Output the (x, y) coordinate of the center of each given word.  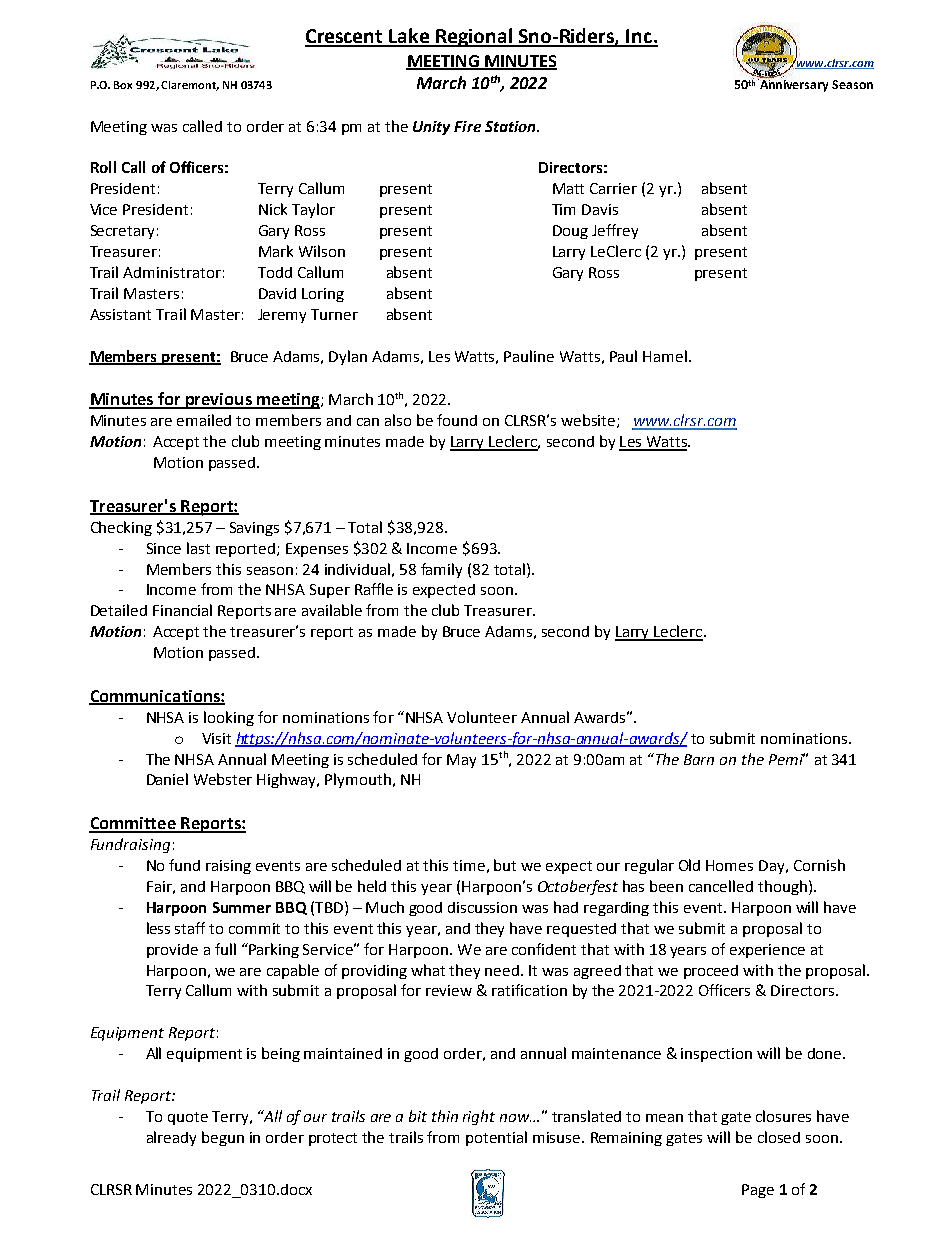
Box (123, 85)
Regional (474, 37)
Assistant (120, 314)
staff (190, 928)
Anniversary (793, 85)
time (469, 865)
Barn (699, 759)
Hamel (665, 356)
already (171, 1138)
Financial (182, 610)
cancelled (721, 886)
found (457, 420)
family (441, 570)
